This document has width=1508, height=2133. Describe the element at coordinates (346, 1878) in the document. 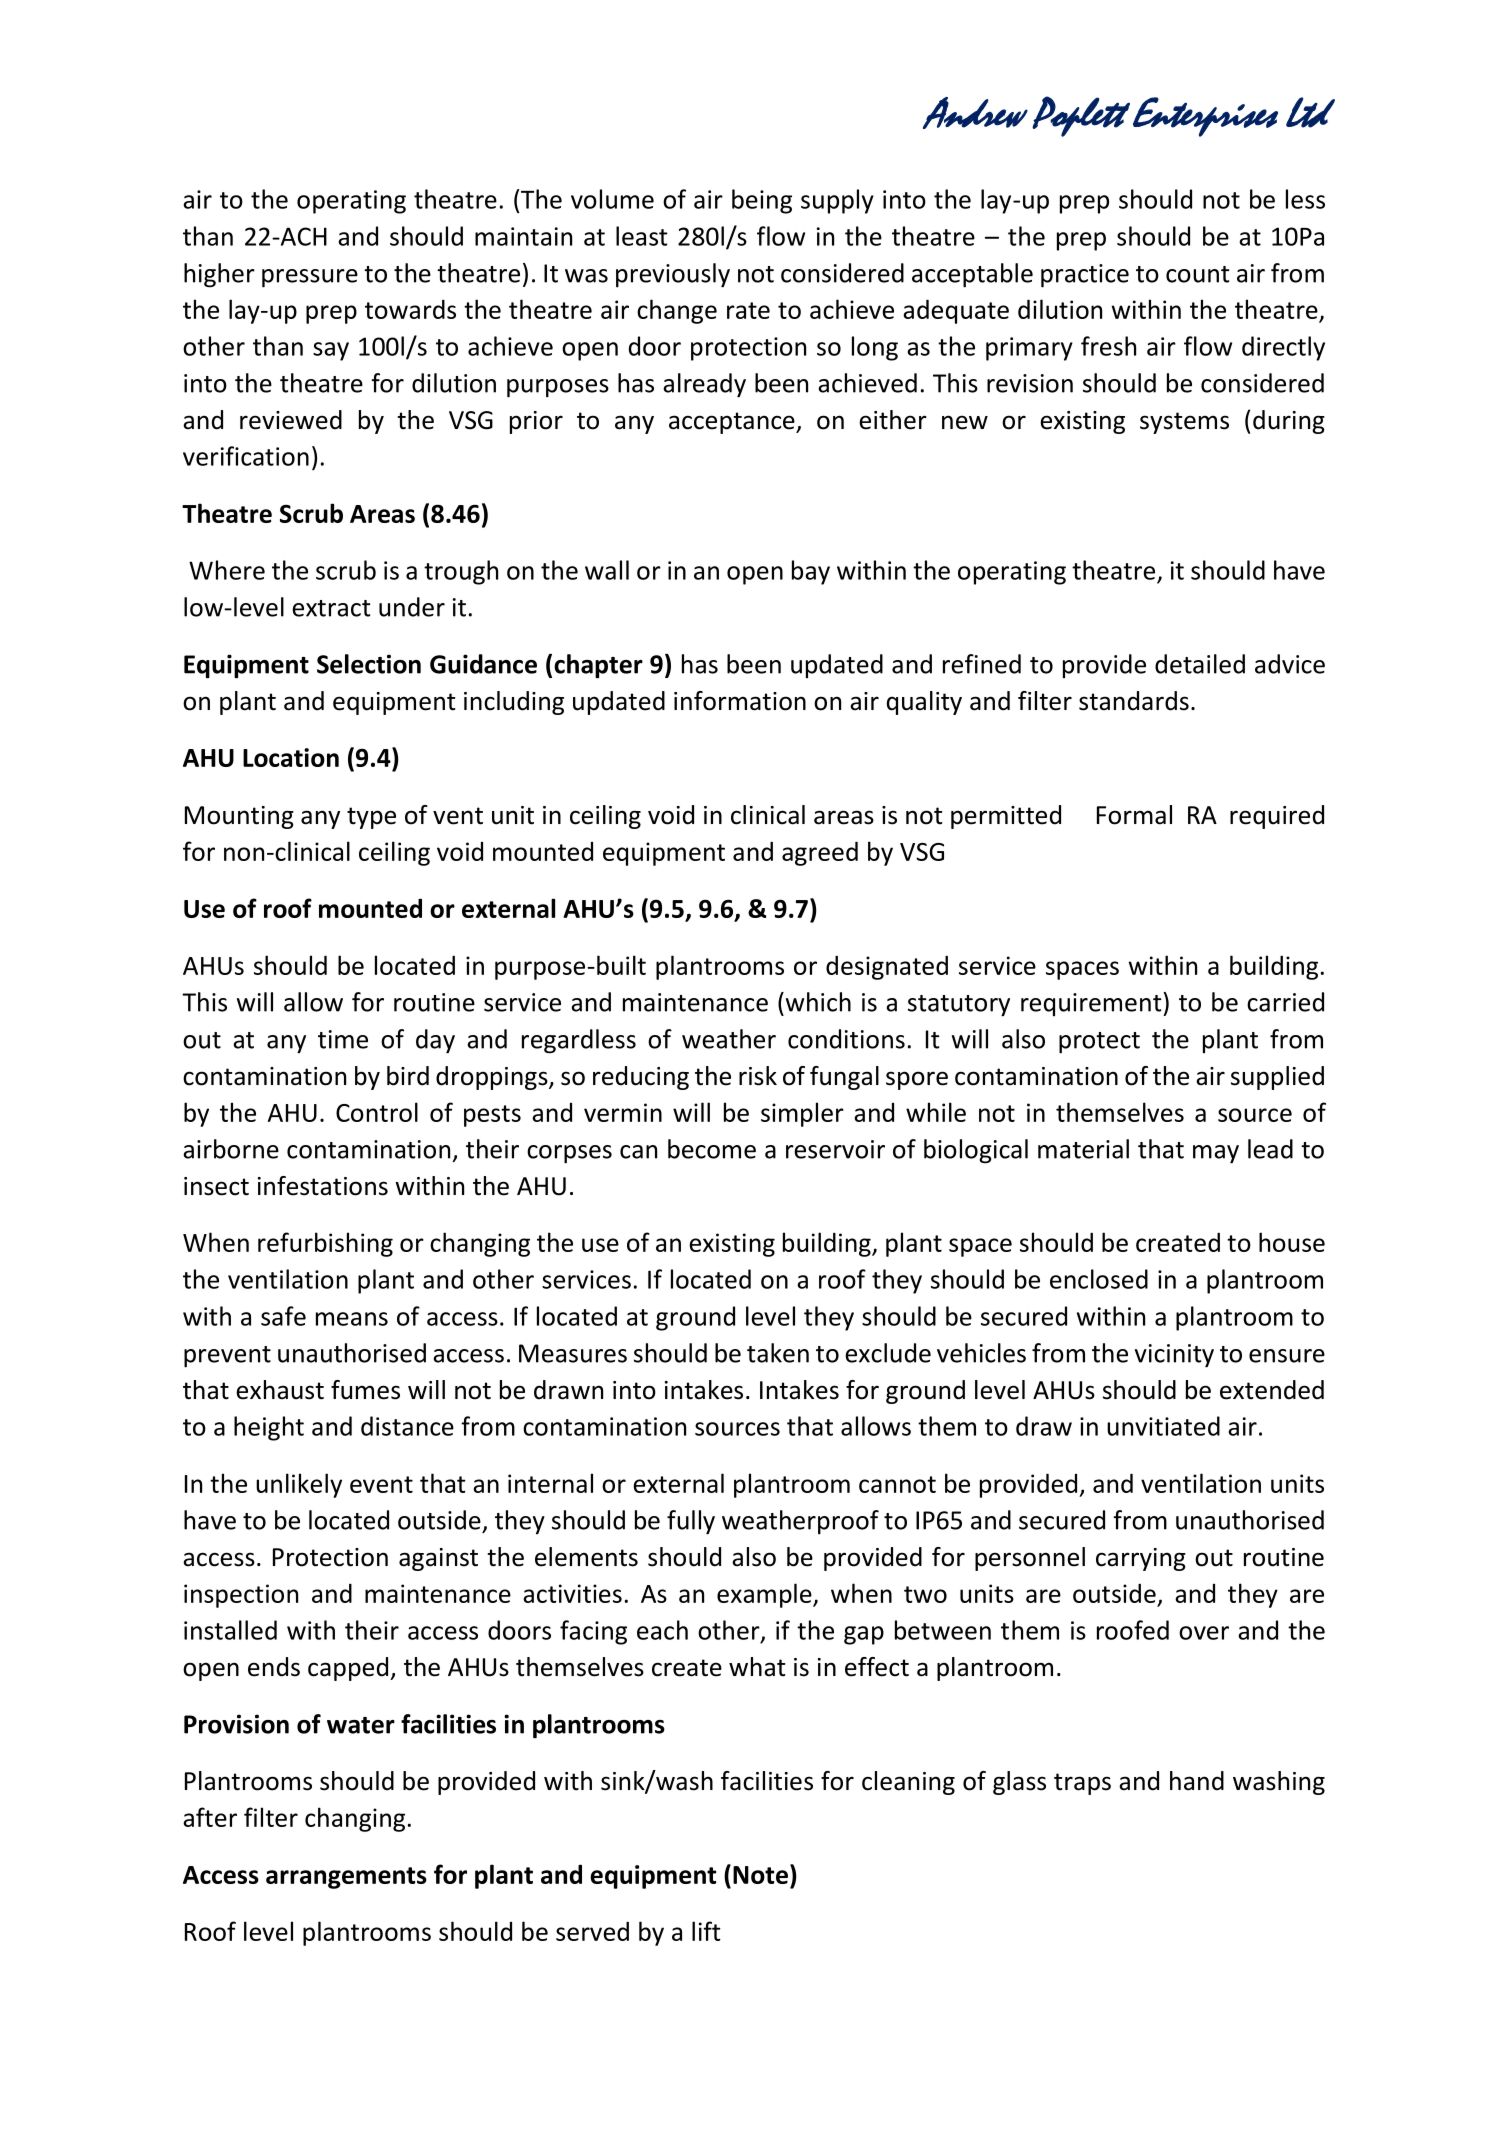

I see `arrangements` at that location.
